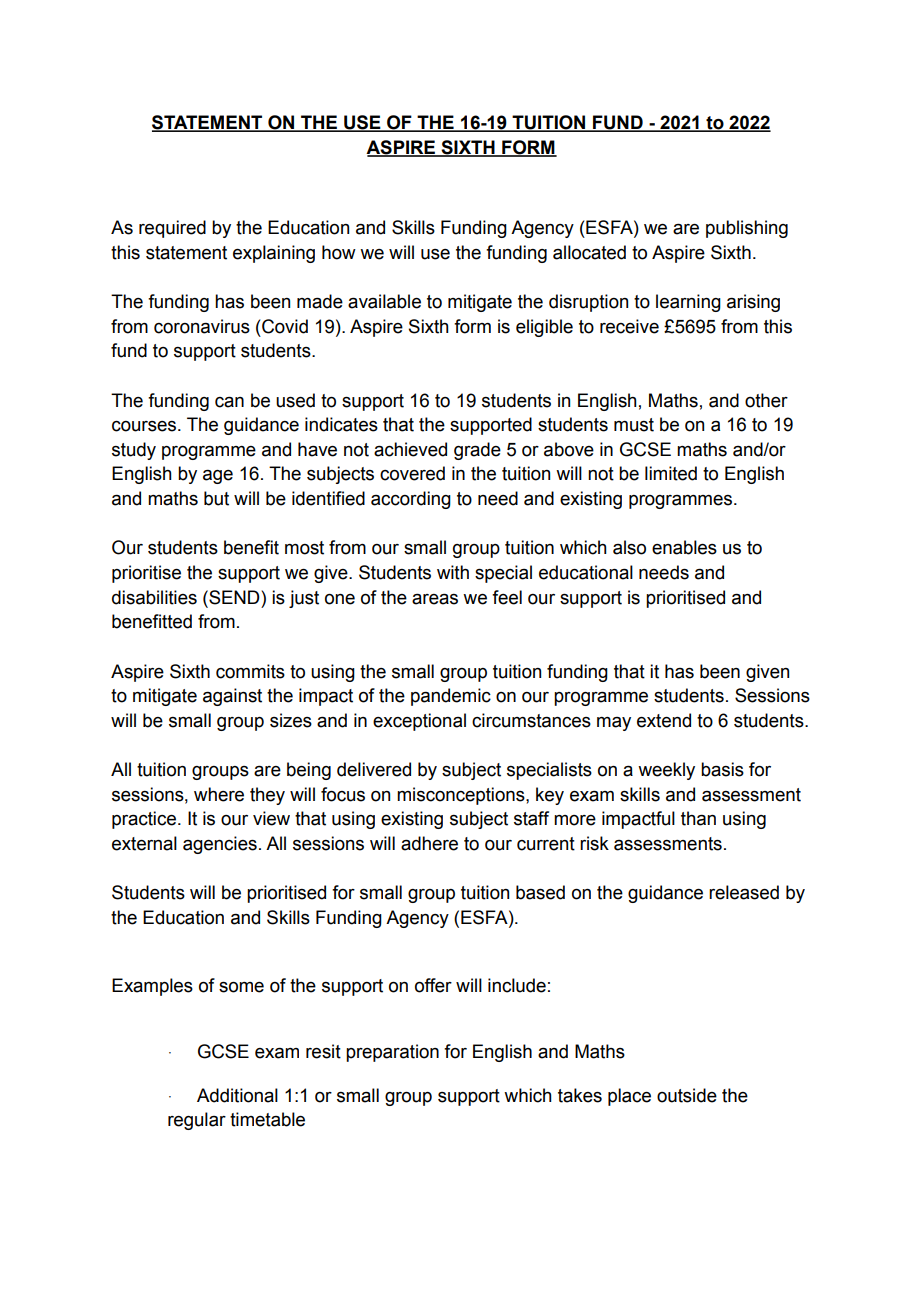 Image resolution: width=924 pixels, height=1307 pixels. What do you see at coordinates (234, 597) in the document?
I see `SEND` at bounding box center [234, 597].
